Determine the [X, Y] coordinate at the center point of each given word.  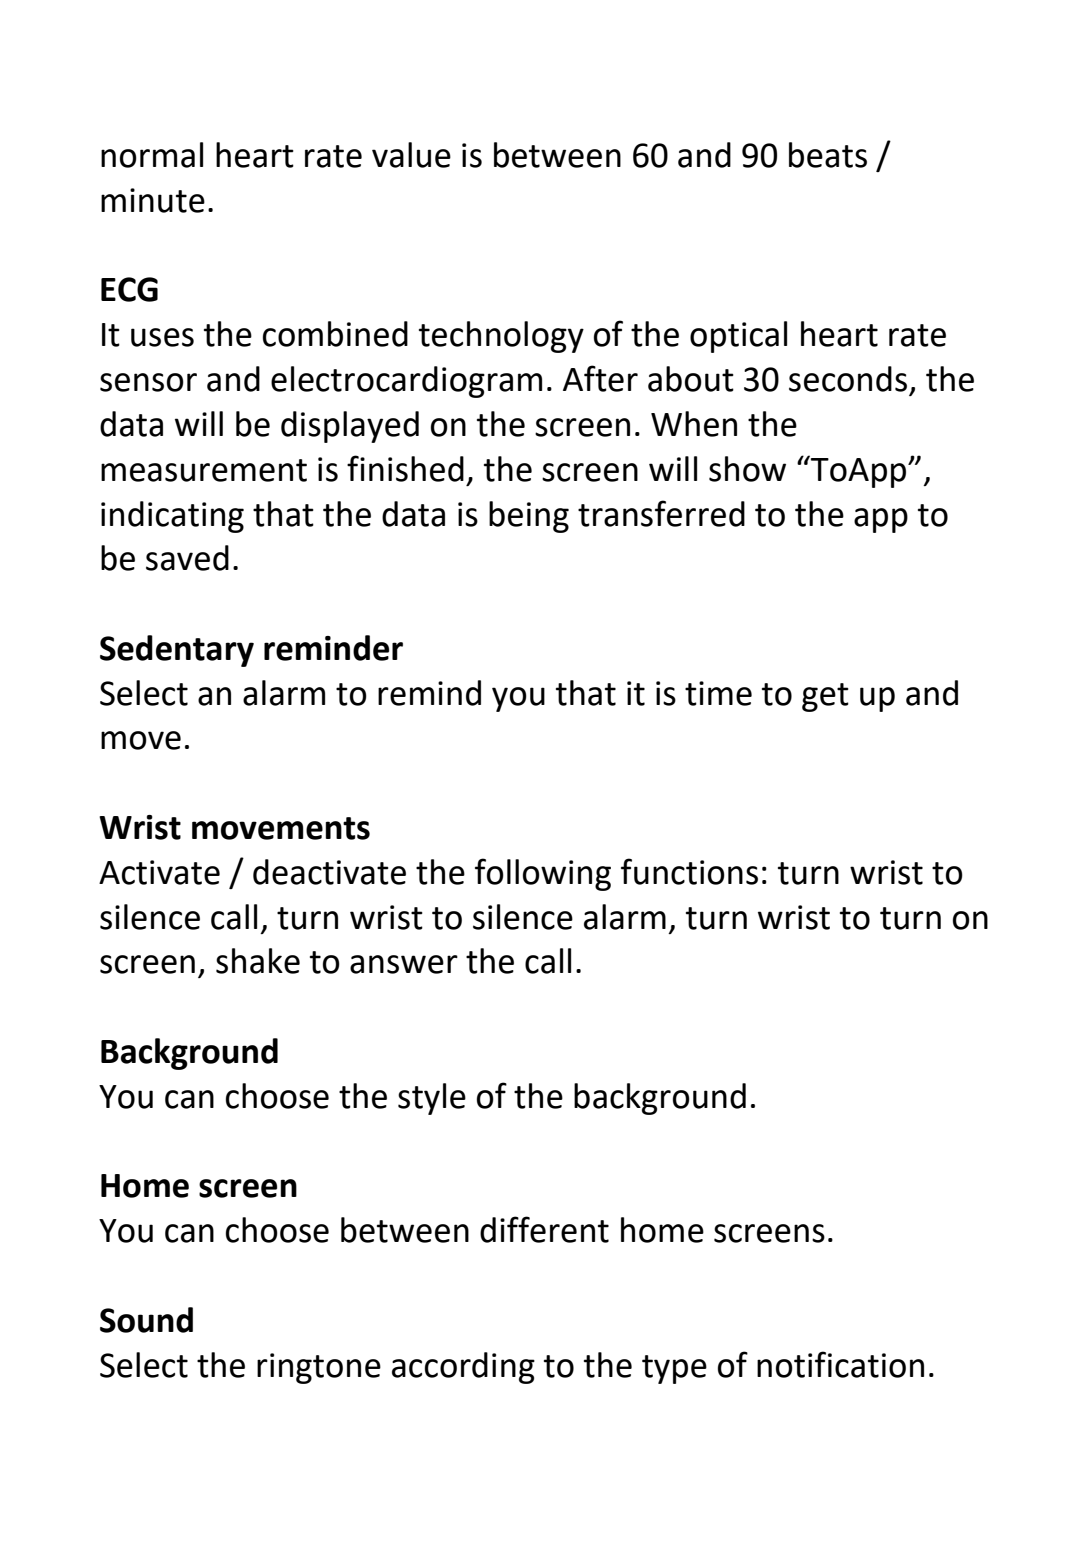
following [543, 874]
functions [689, 871]
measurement [204, 470]
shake [258, 961]
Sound [146, 1320]
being [529, 517]
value [411, 155]
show [747, 469]
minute [153, 200]
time [718, 693]
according [463, 1368]
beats [828, 155]
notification [840, 1364]
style [432, 1099]
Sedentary [177, 651]
